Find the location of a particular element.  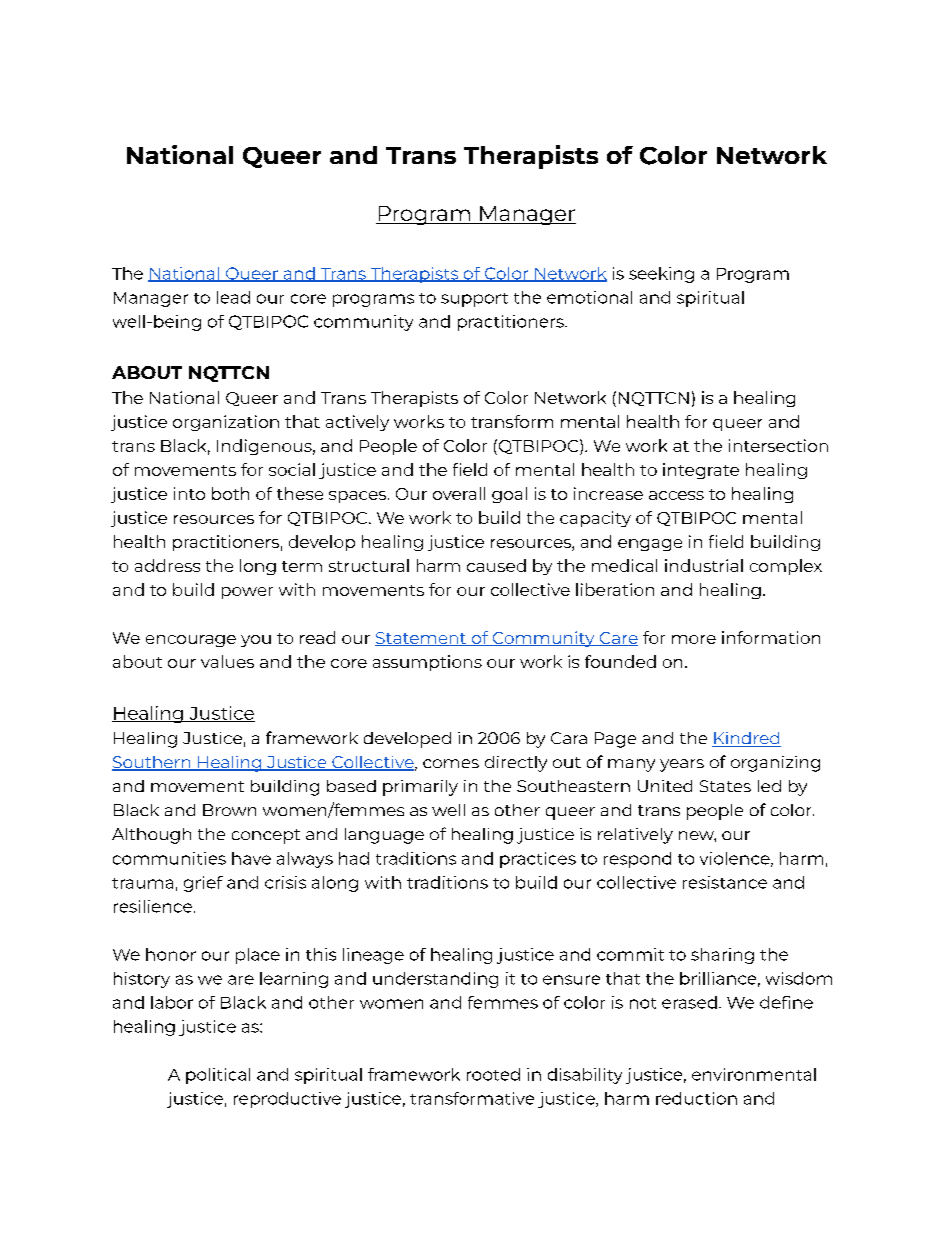

resistance is located at coordinates (725, 882).
